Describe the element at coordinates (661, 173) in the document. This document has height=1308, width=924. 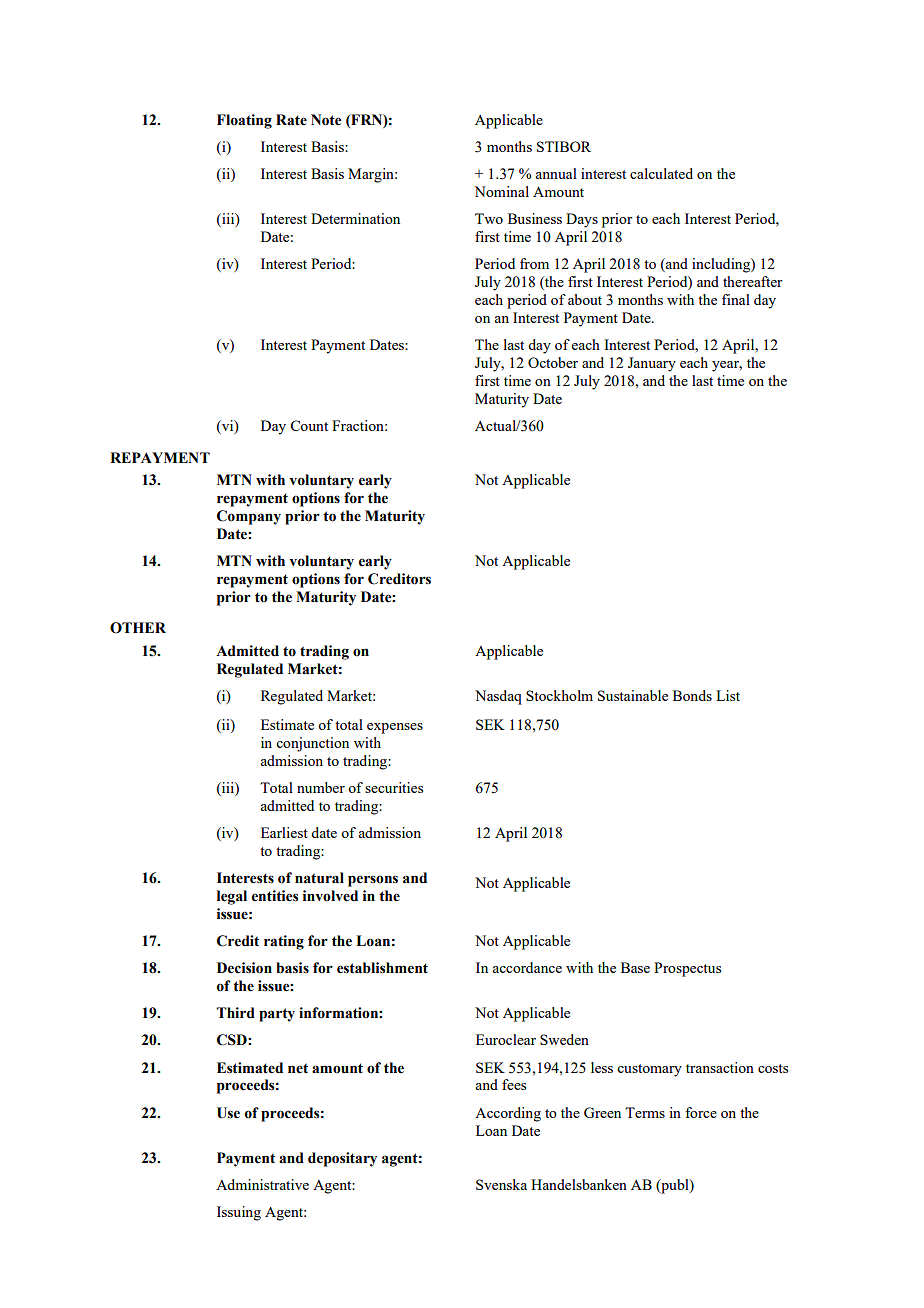
I see `calculated` at that location.
